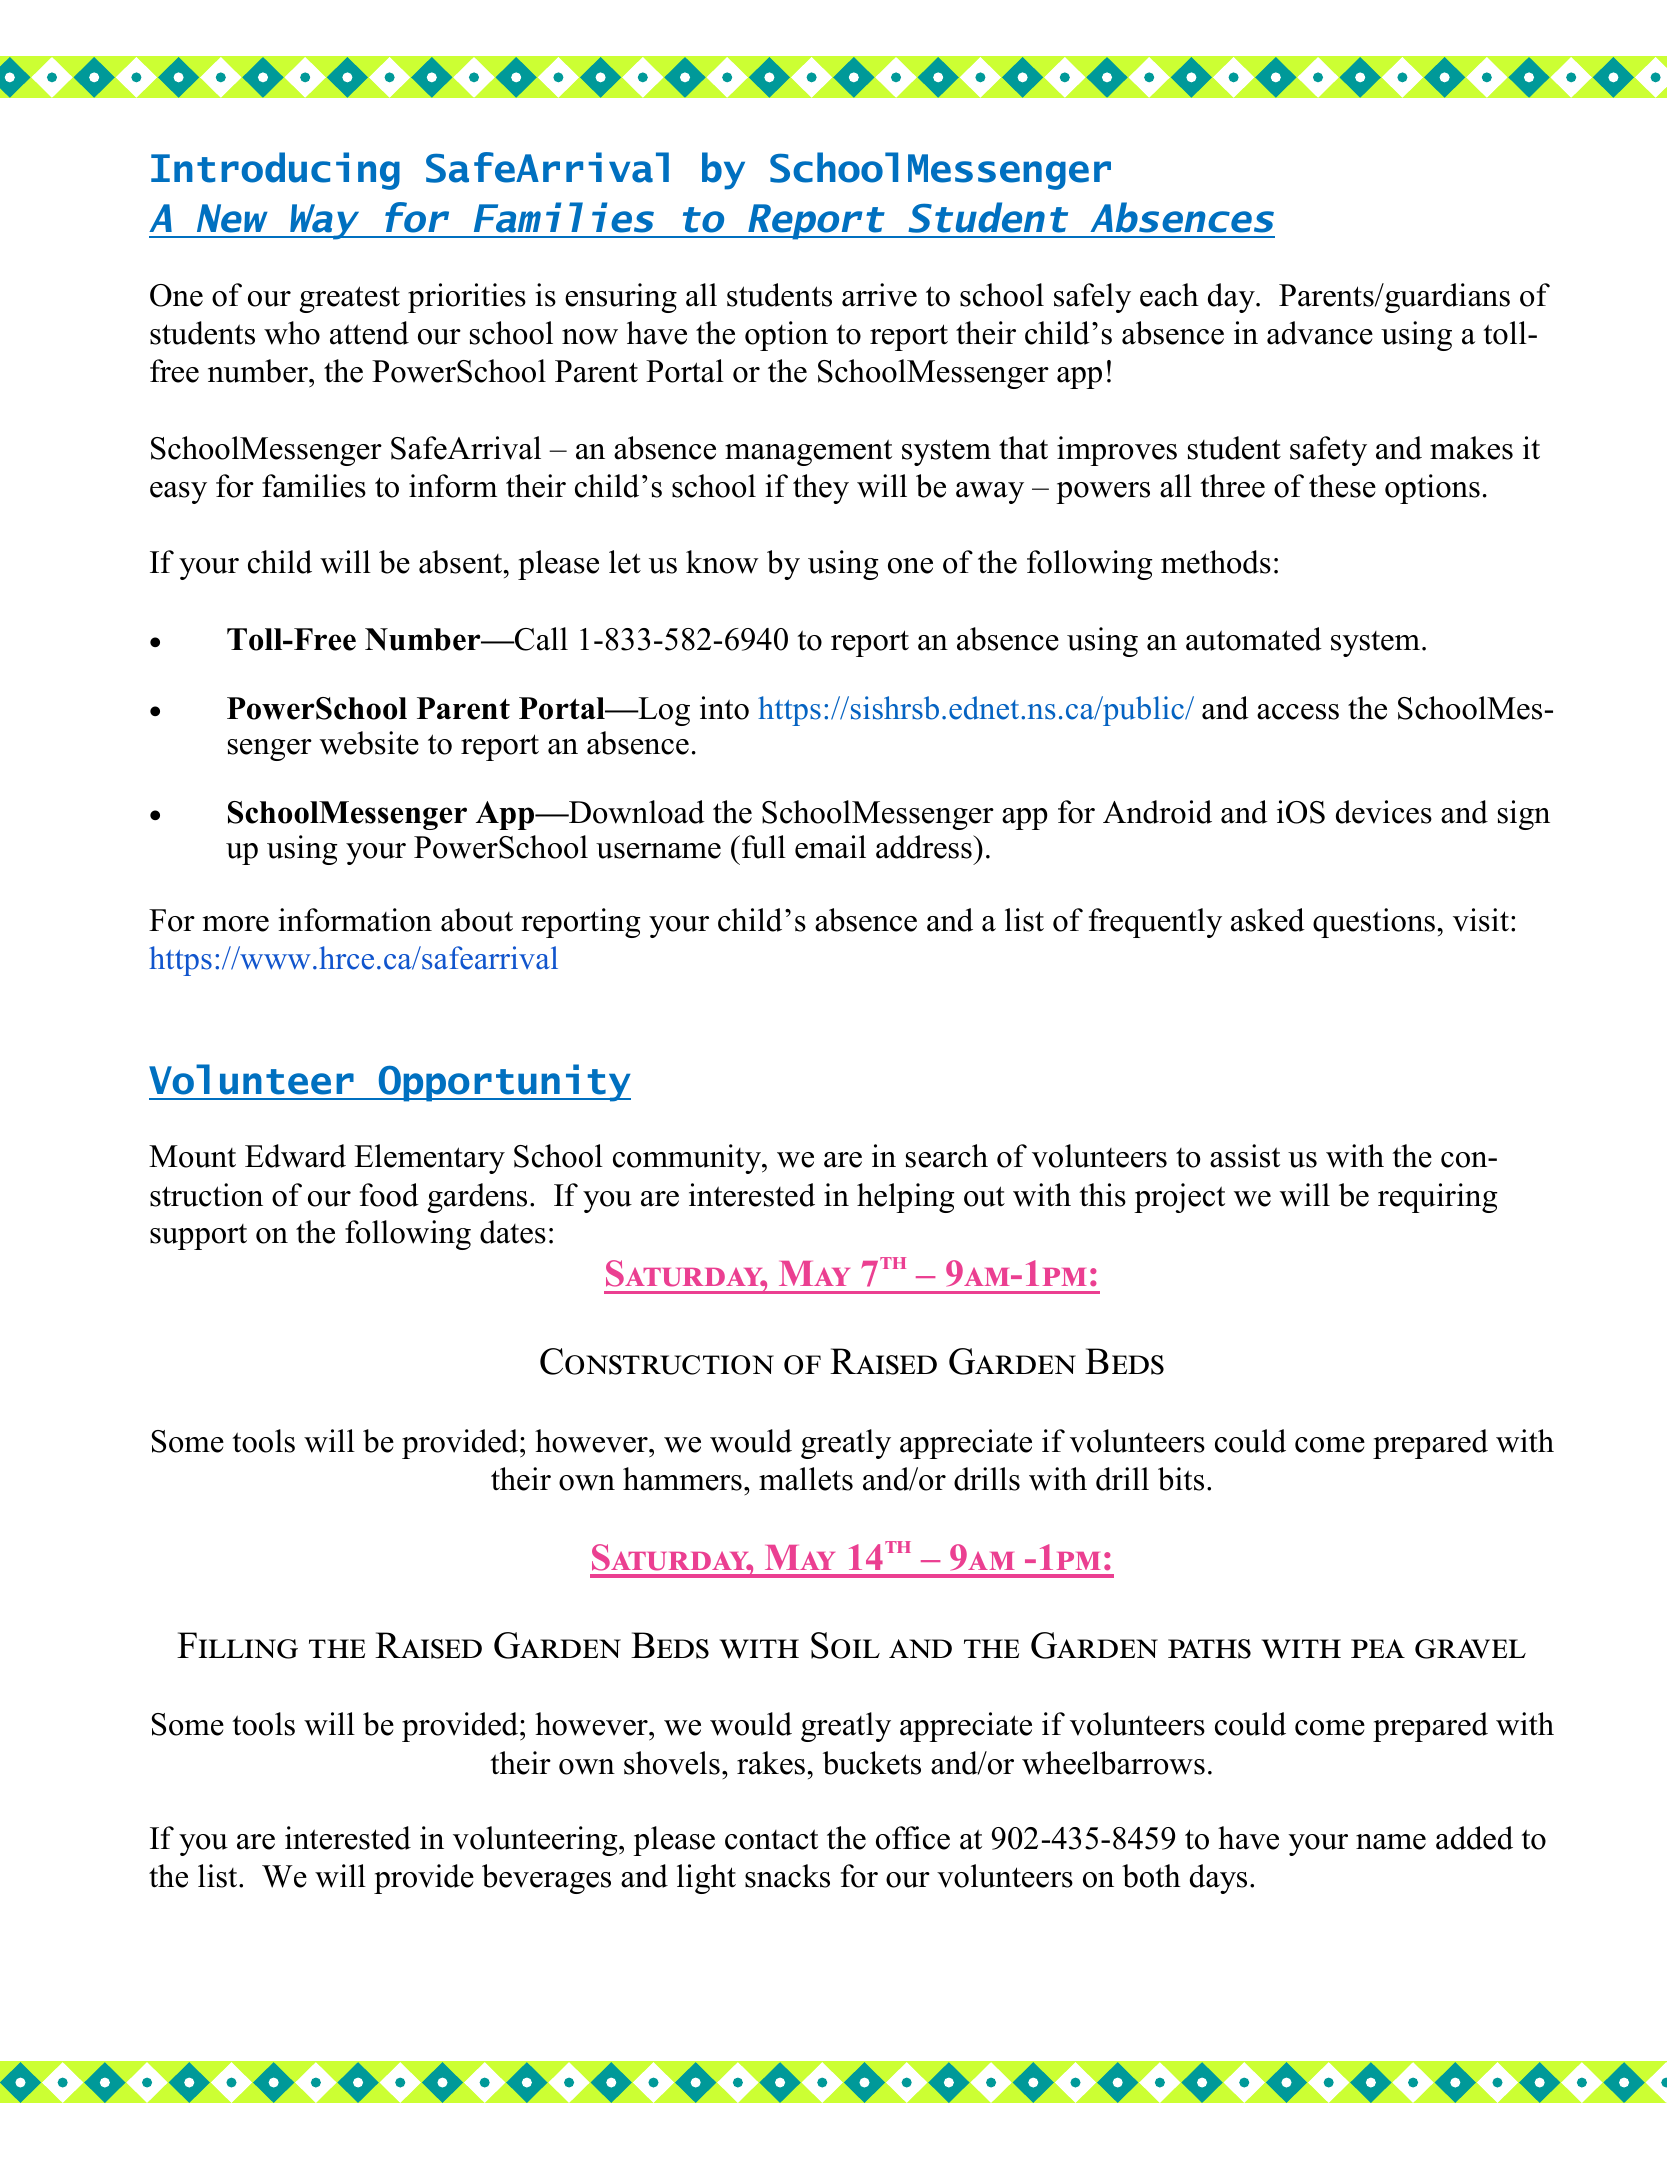  I want to click on questions, so click(1375, 923).
